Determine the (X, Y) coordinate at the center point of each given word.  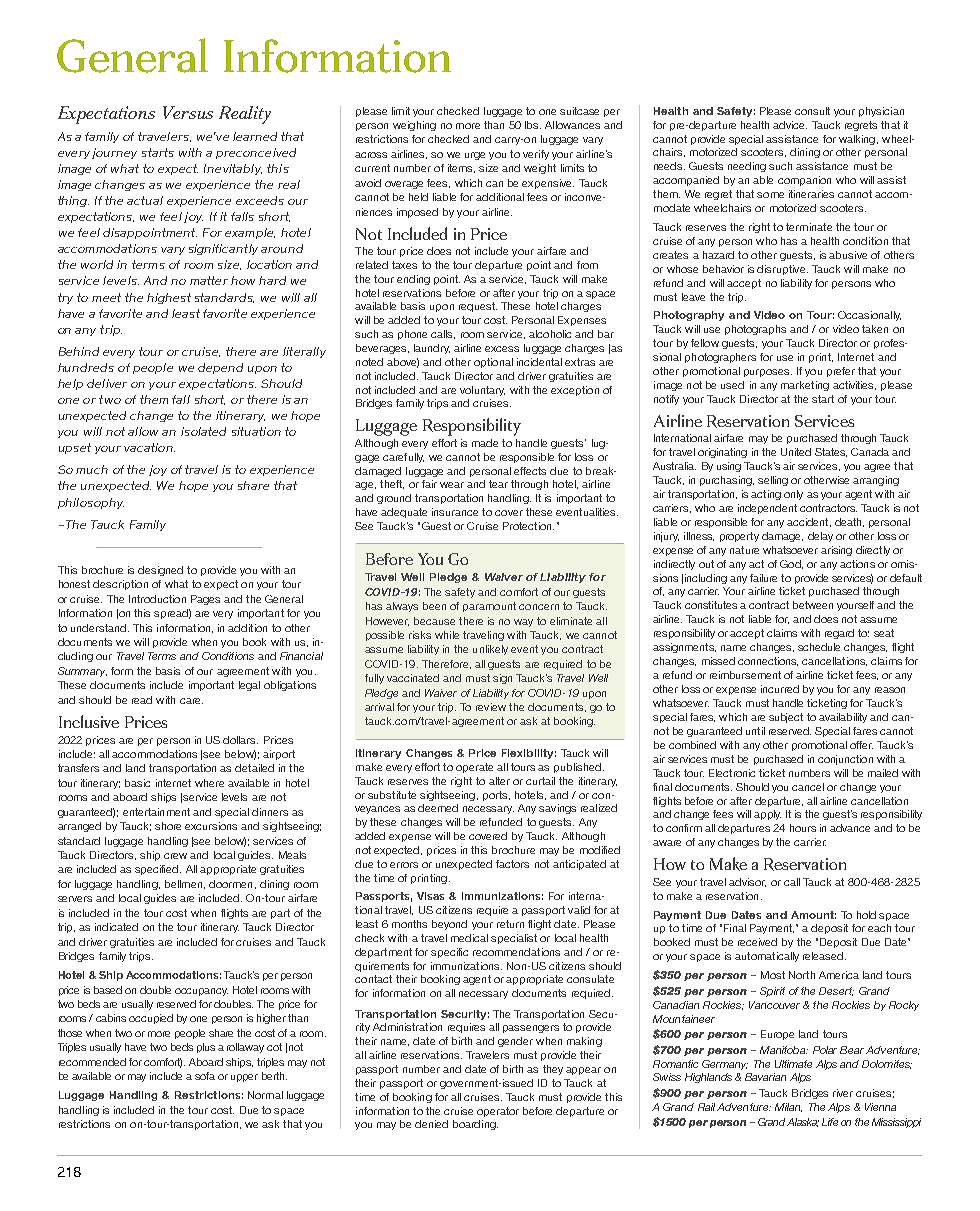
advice (790, 125)
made (485, 443)
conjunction (845, 760)
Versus (188, 112)
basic (137, 783)
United (796, 452)
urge (475, 156)
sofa (205, 1076)
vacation (149, 447)
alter (499, 781)
